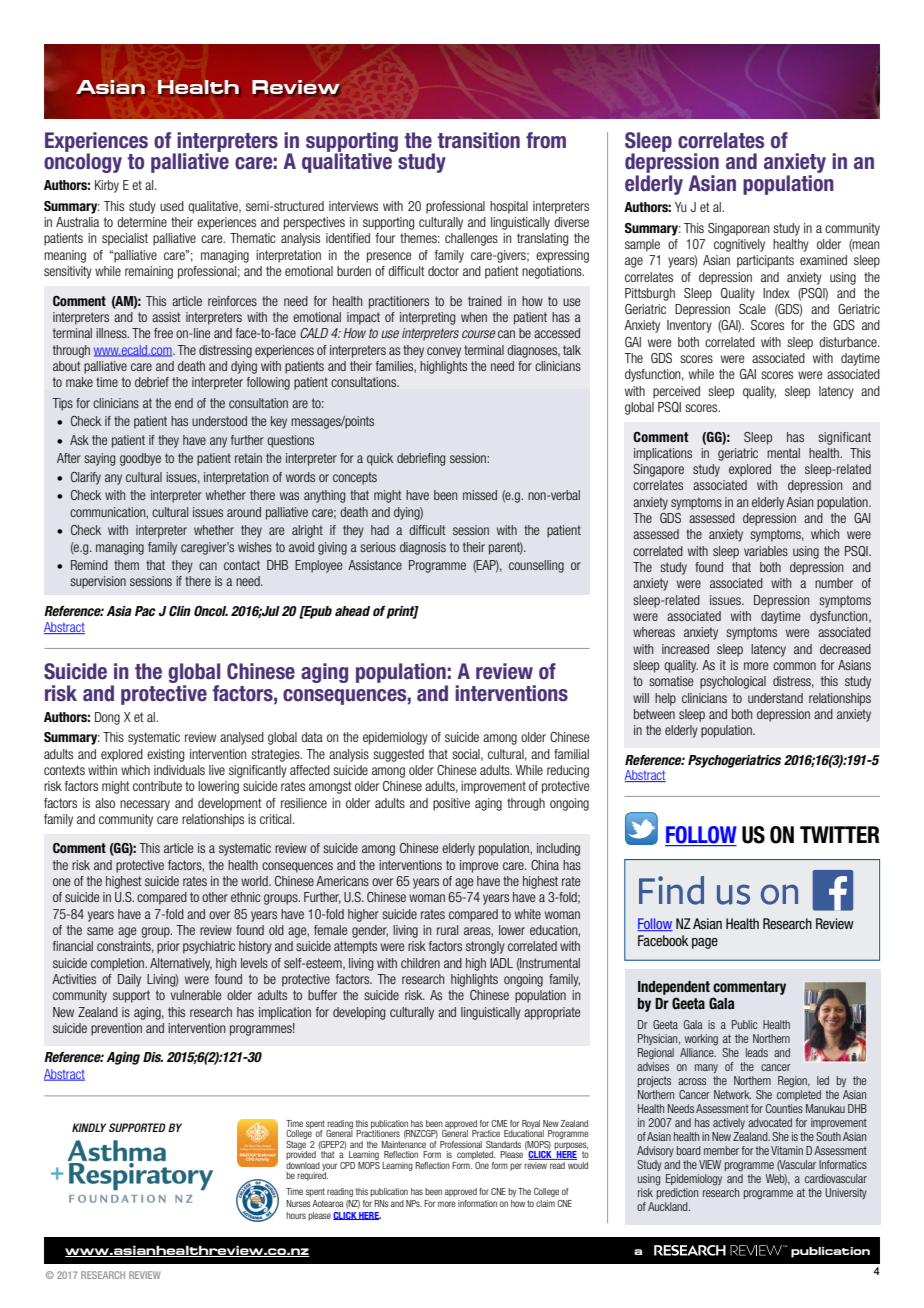  Describe the element at coordinates (140, 459) in the screenshot. I see `goodbye` at that location.
